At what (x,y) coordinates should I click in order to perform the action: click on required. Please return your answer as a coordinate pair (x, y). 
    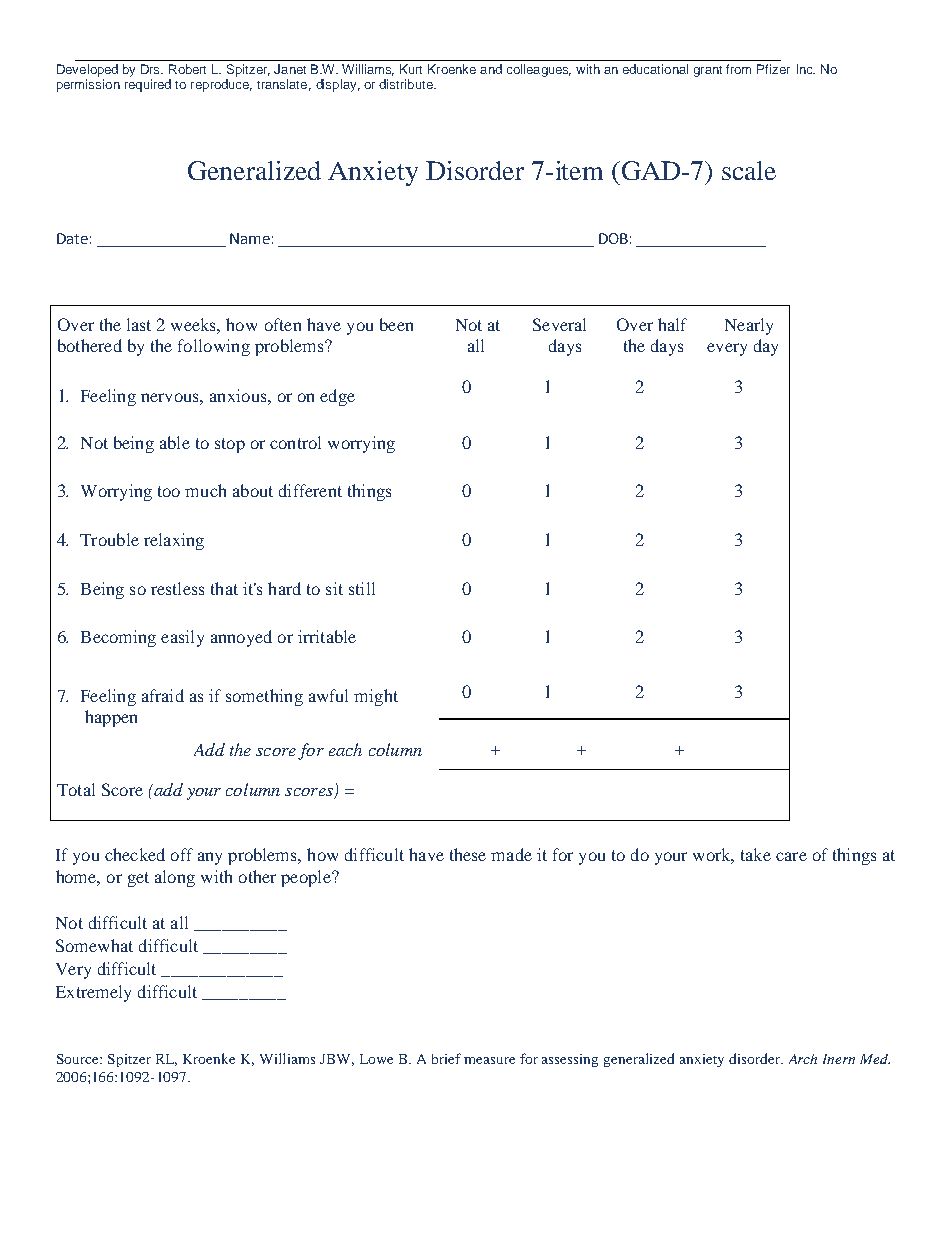
    Looking at the image, I should click on (148, 85).
